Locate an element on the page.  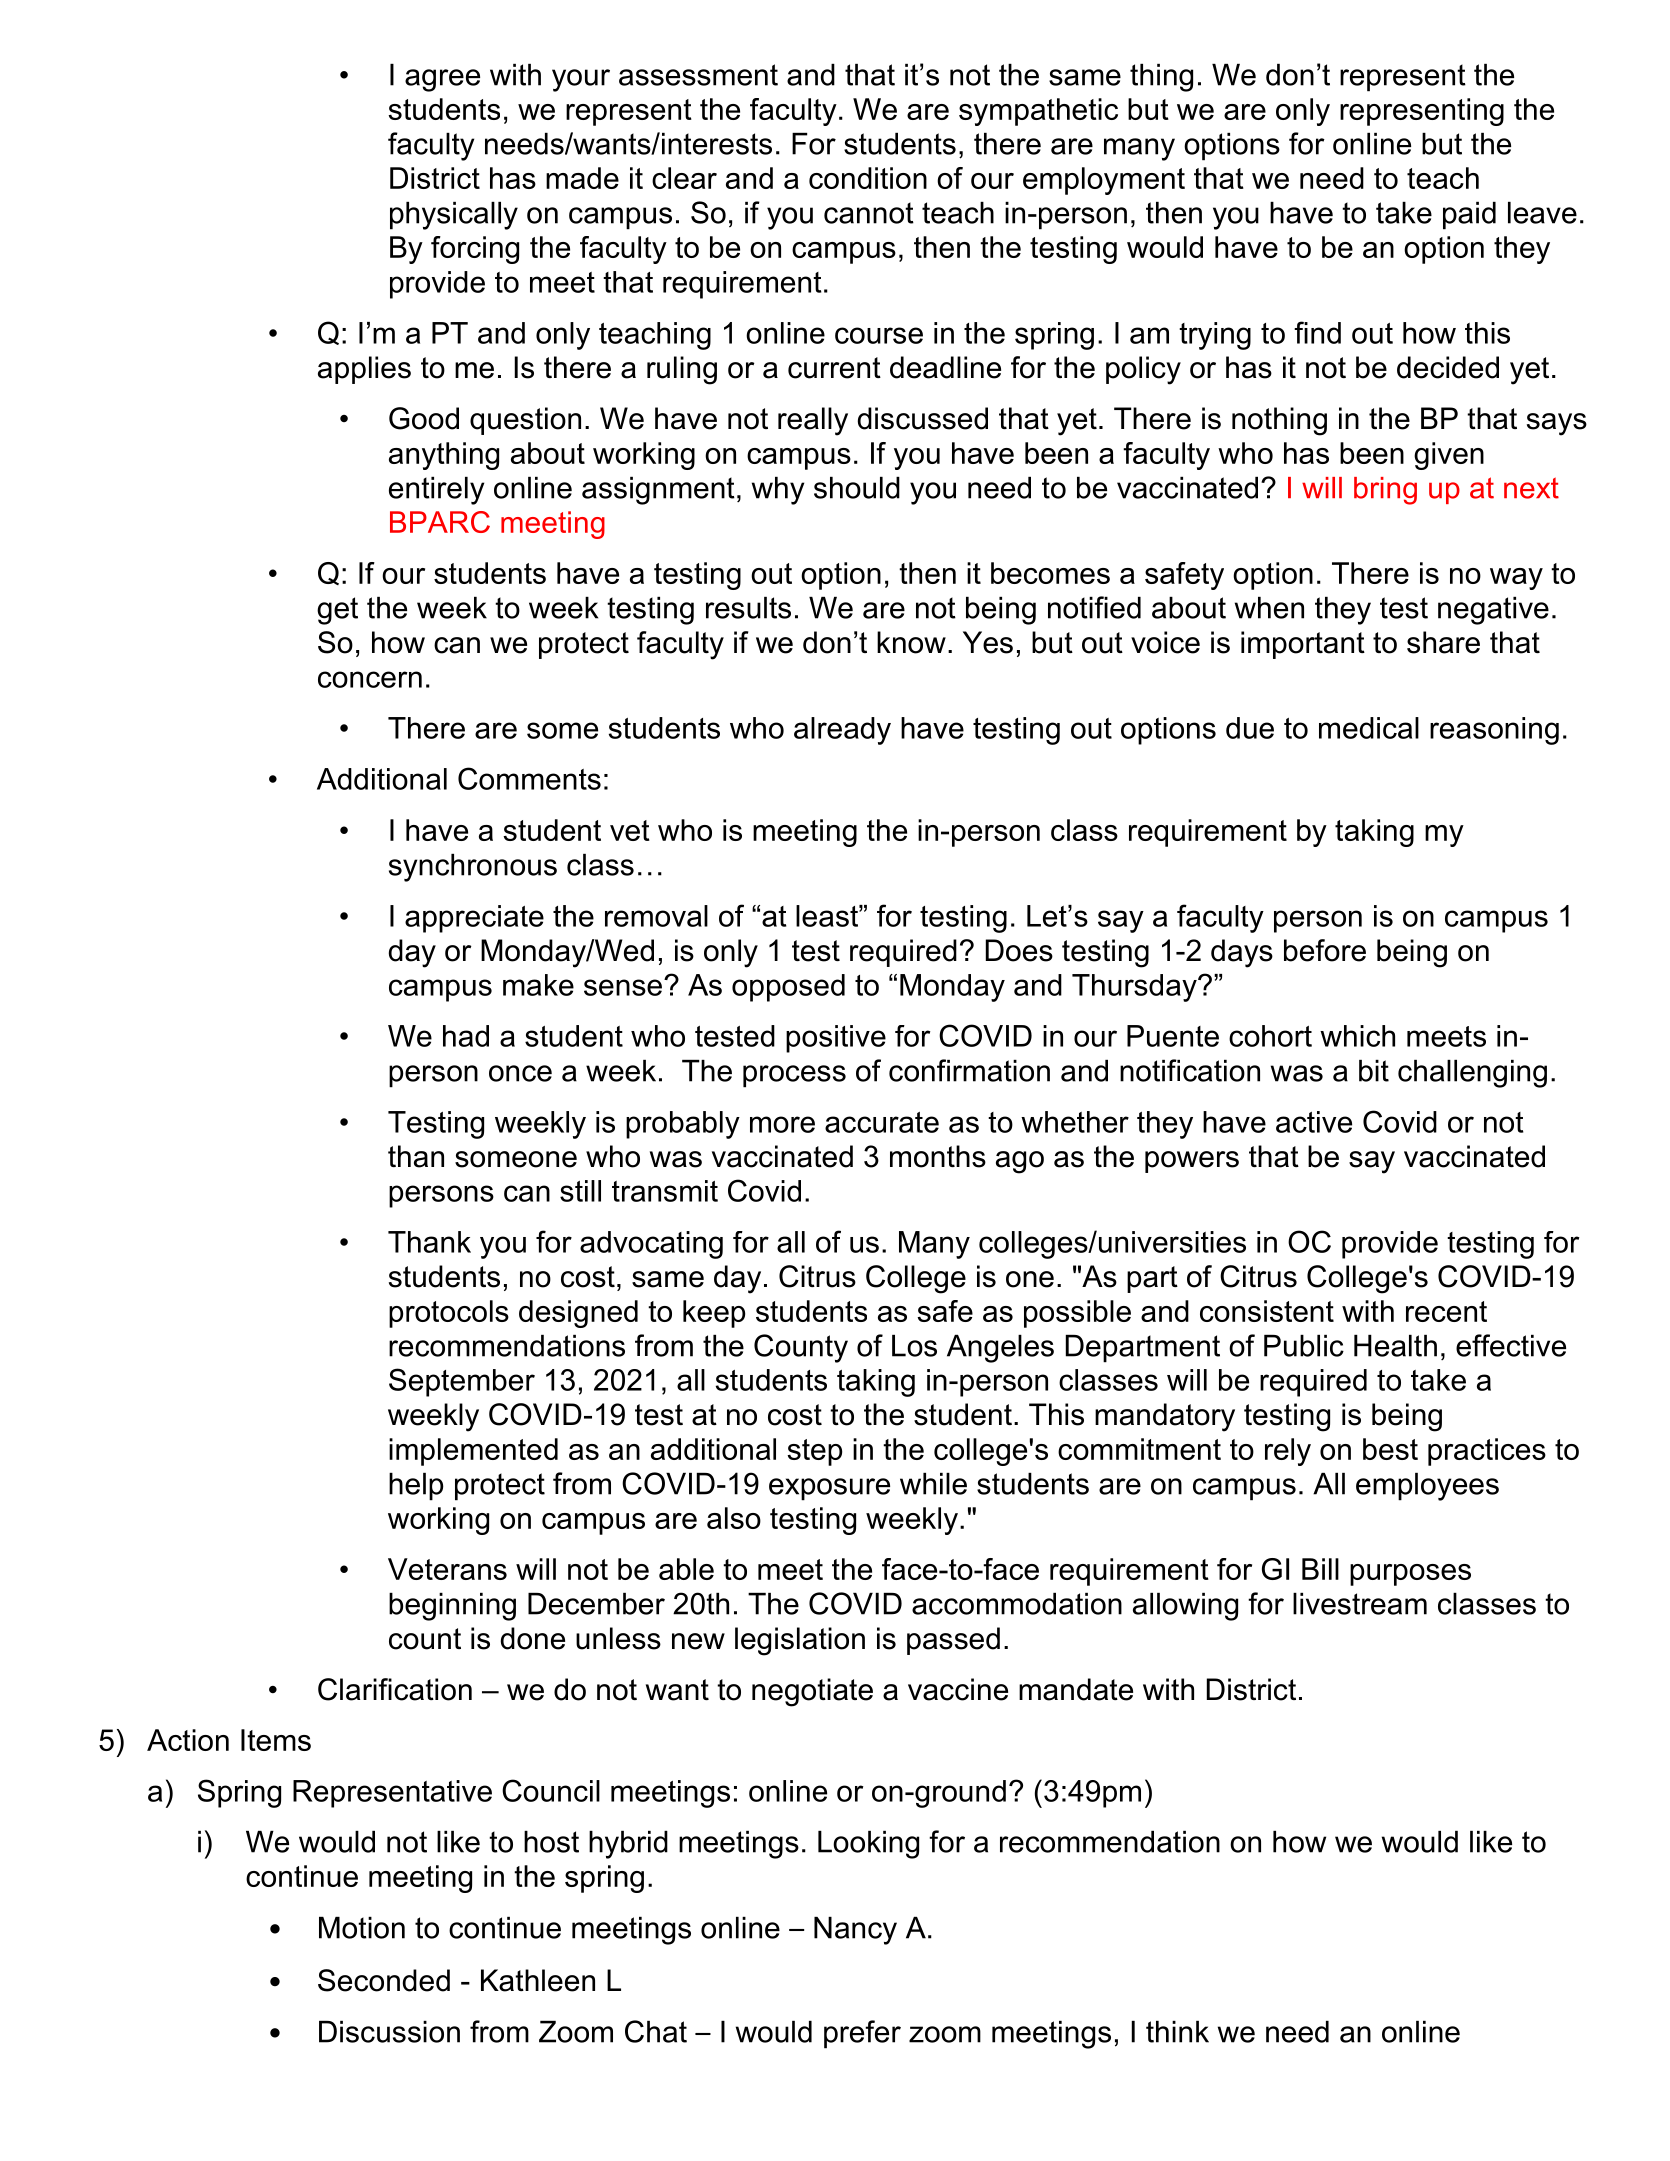
condition is located at coordinates (868, 178).
